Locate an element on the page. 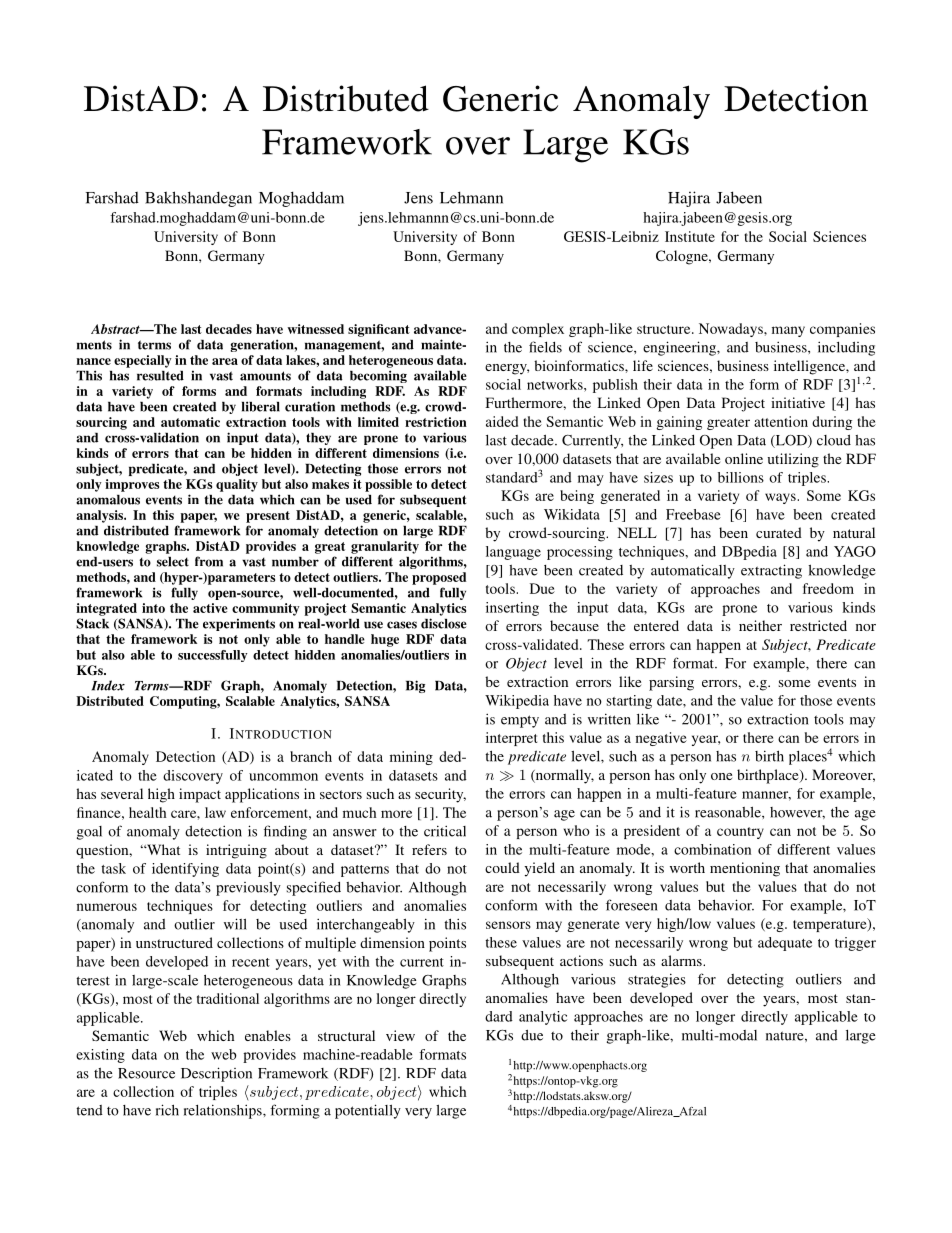  Description is located at coordinates (216, 1074).
